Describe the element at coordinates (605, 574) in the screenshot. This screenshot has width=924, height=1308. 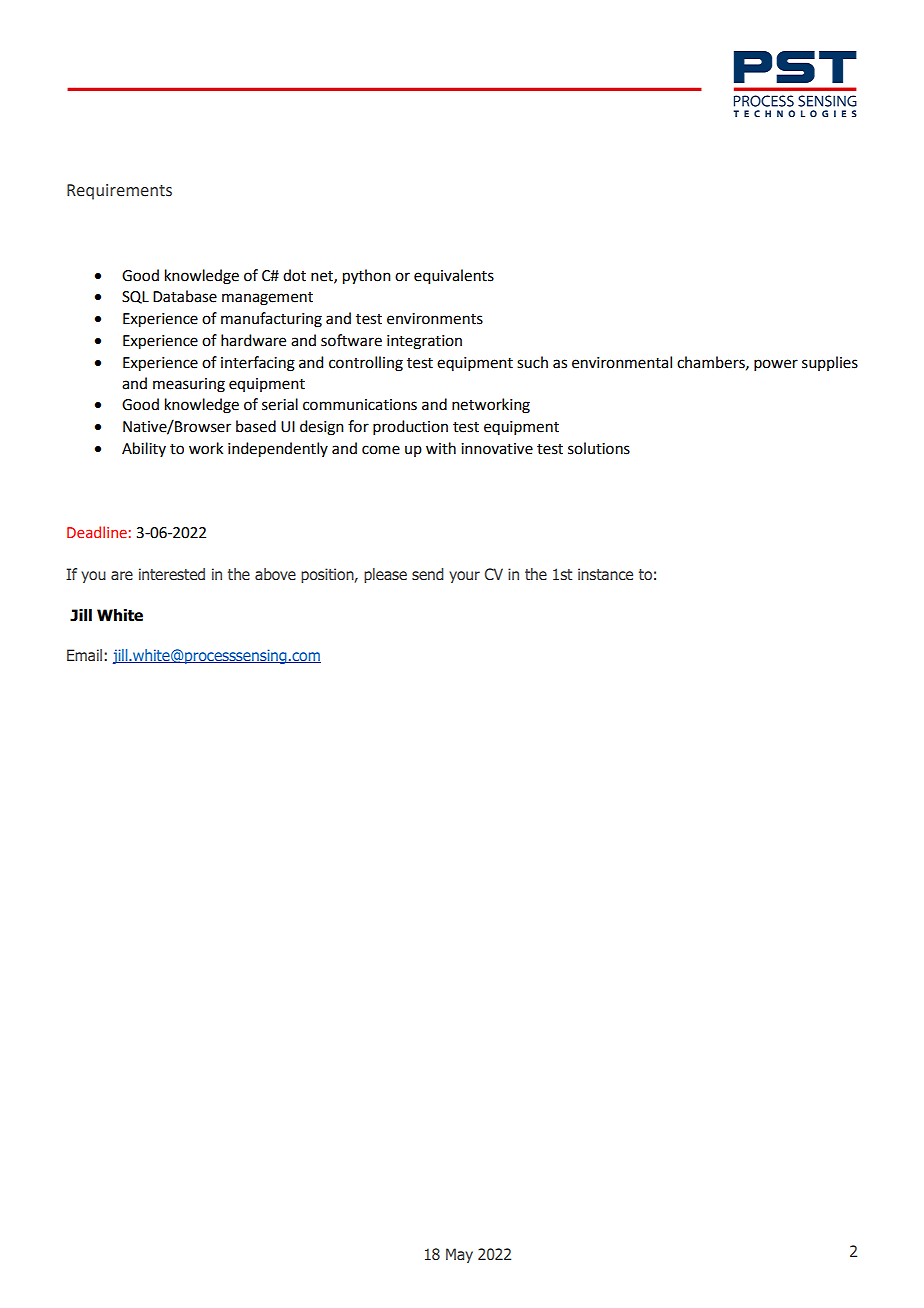
I see `instance` at that location.
